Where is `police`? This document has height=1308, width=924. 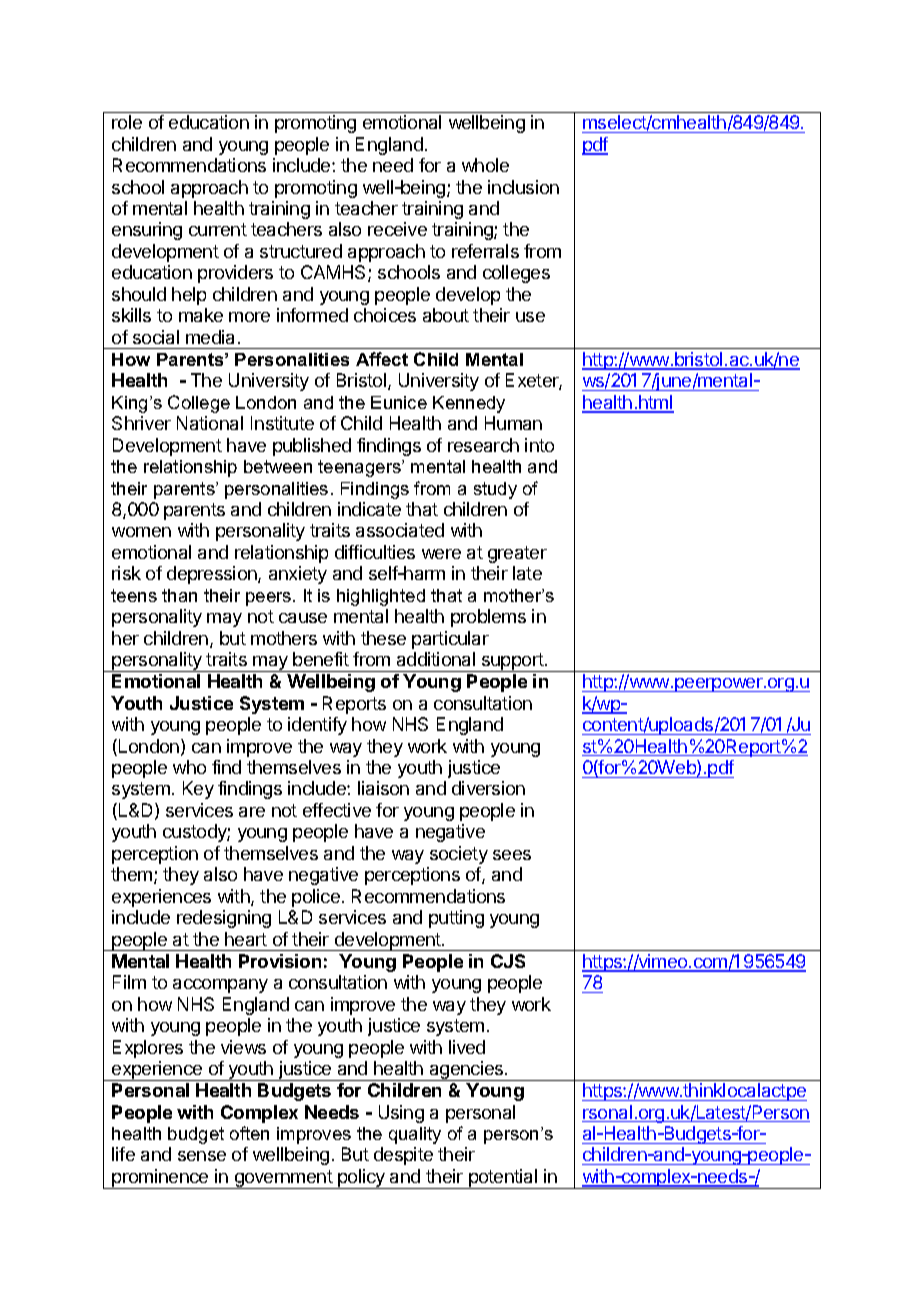 police is located at coordinates (316, 898).
